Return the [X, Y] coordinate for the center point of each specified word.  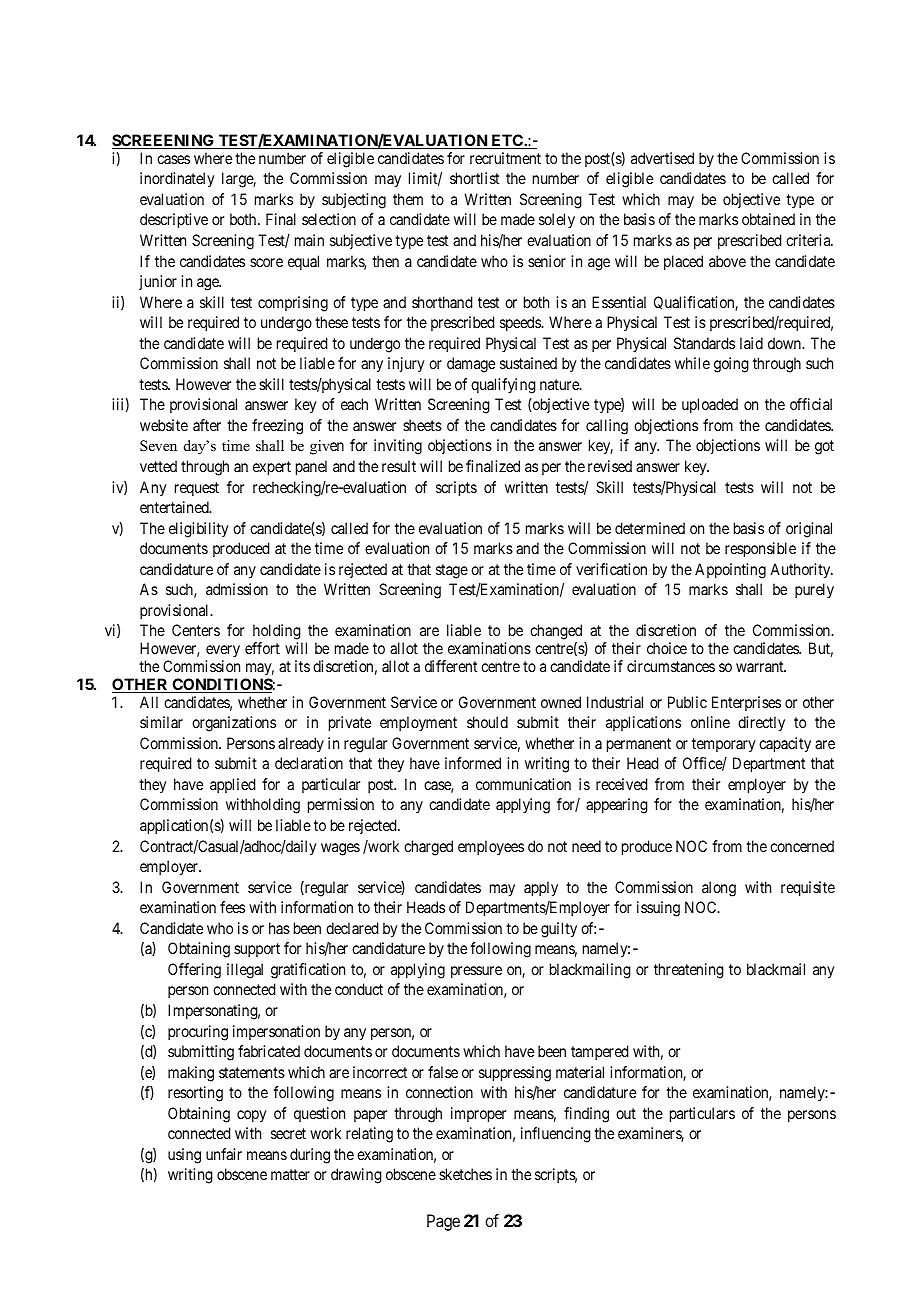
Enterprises [746, 703]
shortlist [474, 178]
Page [443, 1222]
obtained [768, 219]
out [626, 1113]
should [487, 722]
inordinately [177, 180]
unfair [224, 1154]
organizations [234, 724]
